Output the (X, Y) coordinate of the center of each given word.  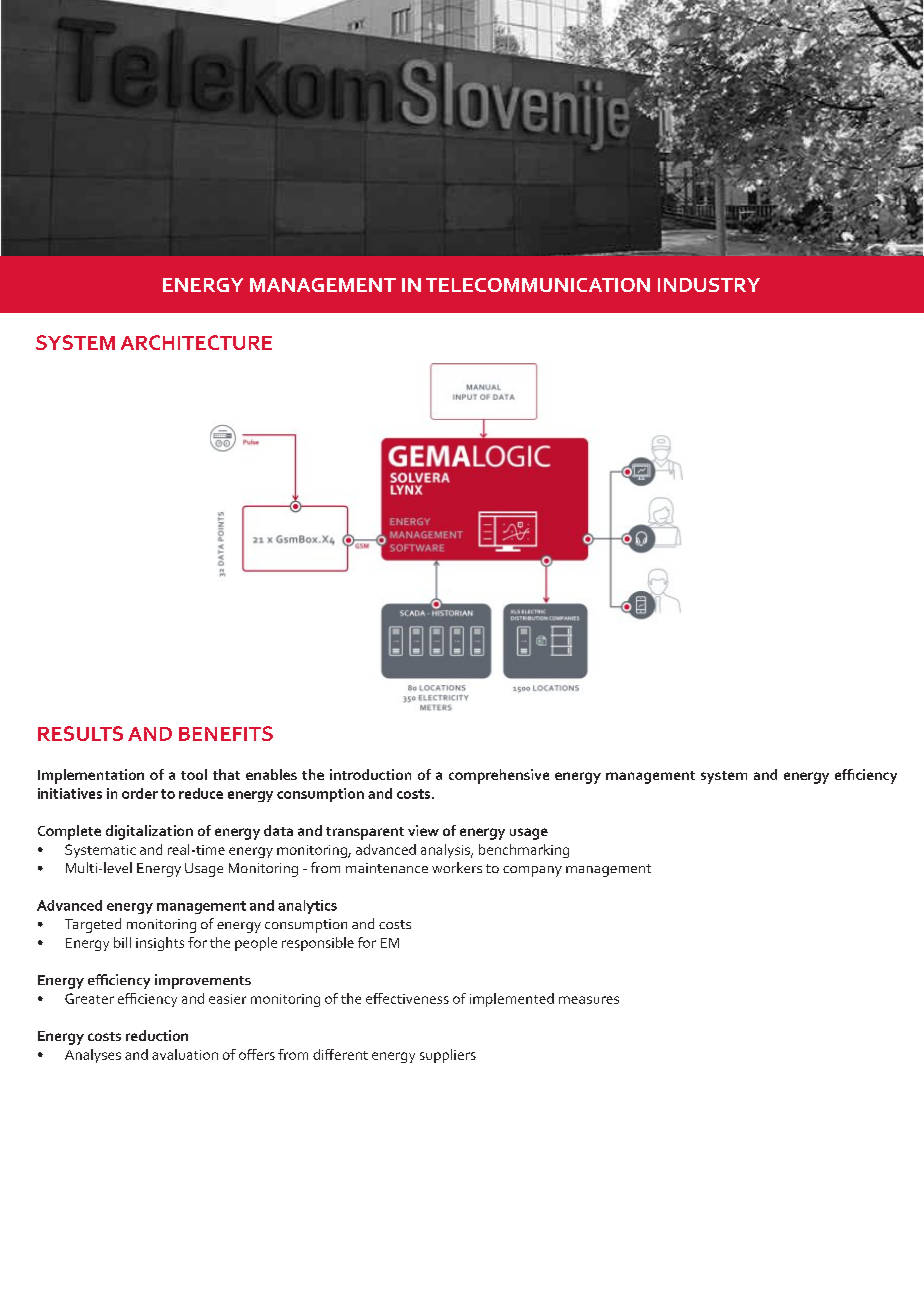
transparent (365, 833)
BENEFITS (226, 733)
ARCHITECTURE (196, 342)
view (423, 830)
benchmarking (524, 851)
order (140, 793)
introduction (370, 774)
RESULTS (80, 733)
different (340, 1054)
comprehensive (499, 776)
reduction (157, 1035)
